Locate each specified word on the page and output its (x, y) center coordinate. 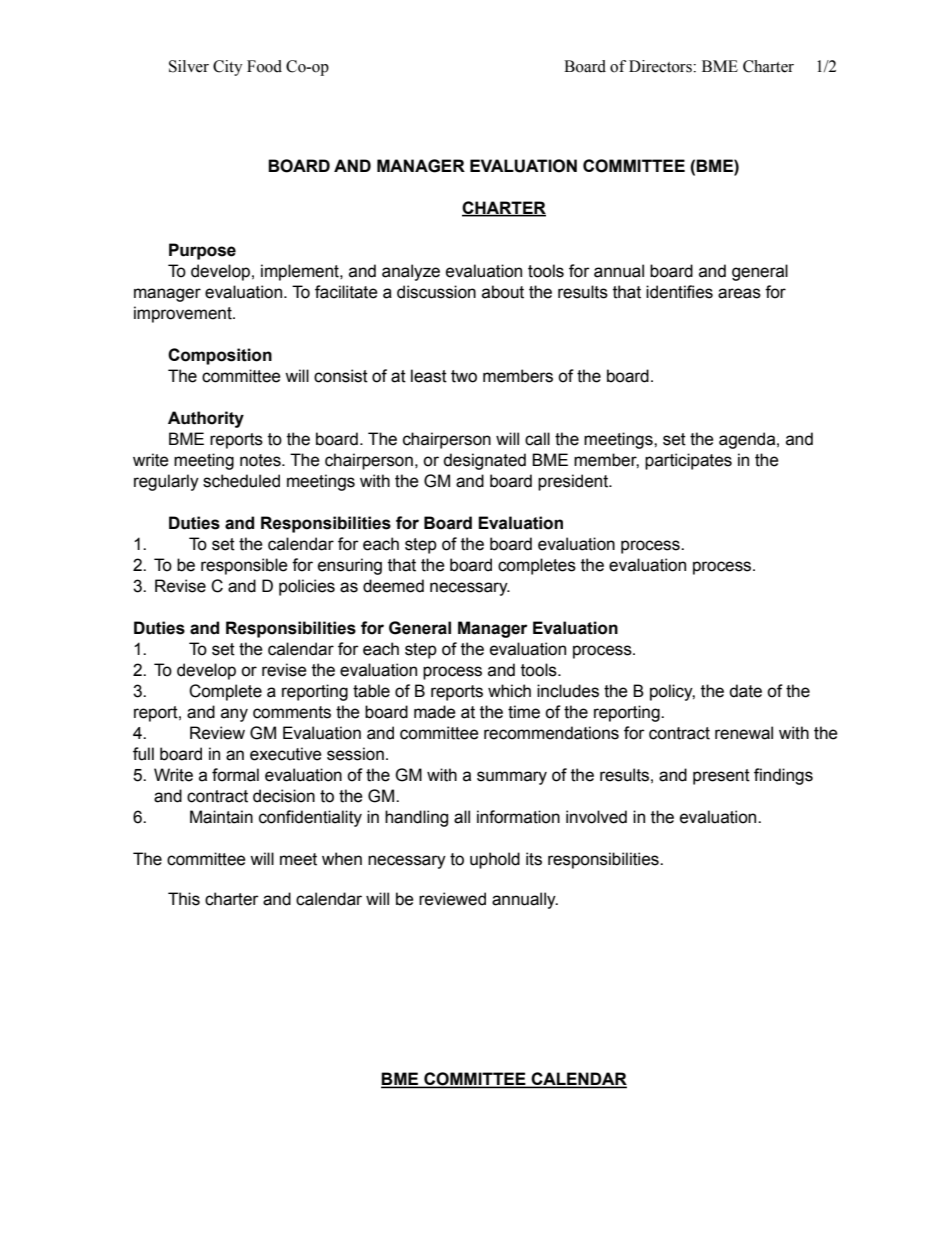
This (184, 899)
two (464, 376)
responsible (244, 566)
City (228, 68)
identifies (679, 292)
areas (739, 293)
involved (596, 817)
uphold (495, 860)
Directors (661, 66)
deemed (393, 586)
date (745, 691)
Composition (220, 356)
